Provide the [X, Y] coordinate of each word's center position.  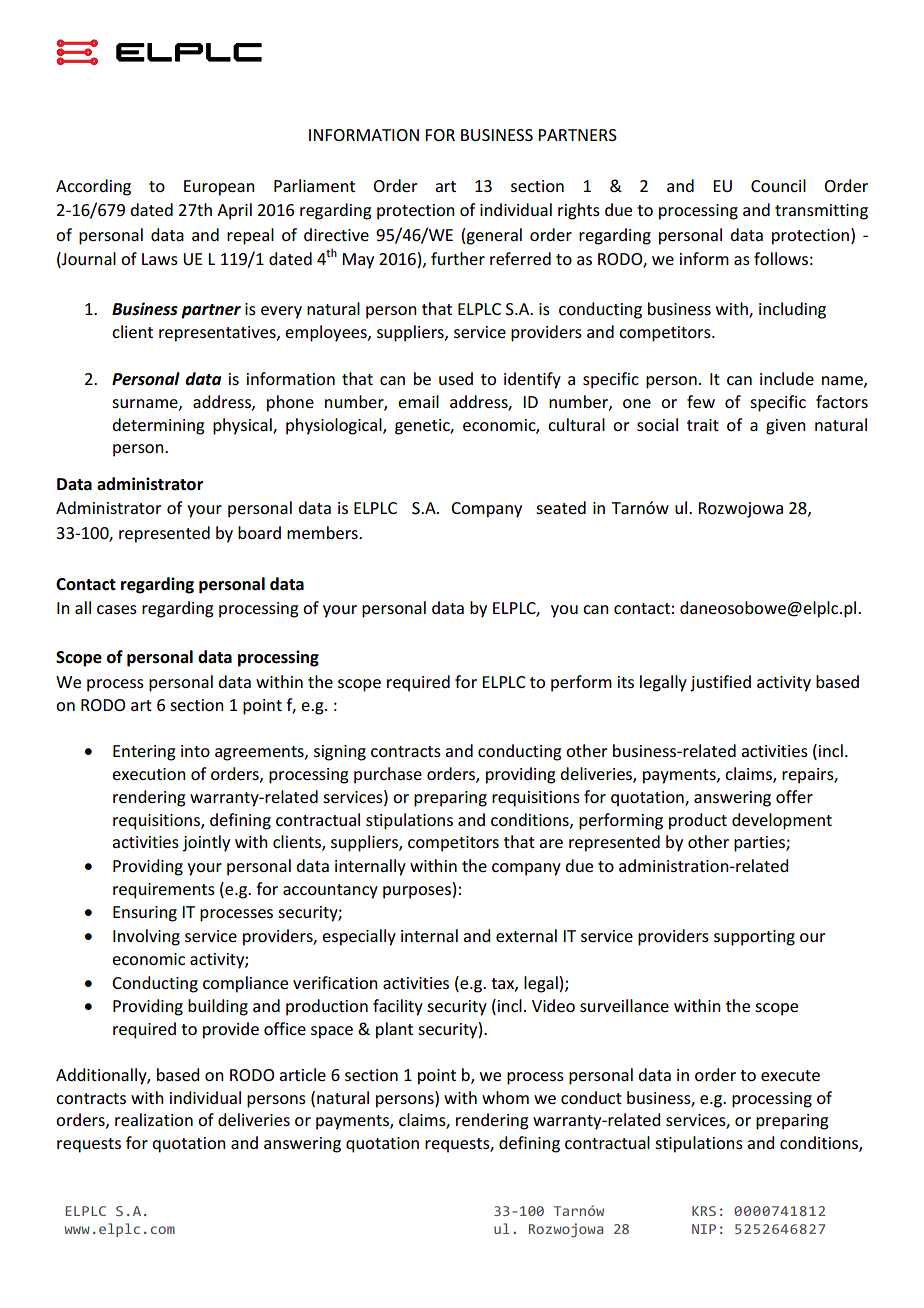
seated [561, 507]
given [786, 427]
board [259, 532]
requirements [164, 891]
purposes [417, 892]
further [458, 258]
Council [778, 185]
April [234, 211]
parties [760, 844]
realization [154, 1119]
